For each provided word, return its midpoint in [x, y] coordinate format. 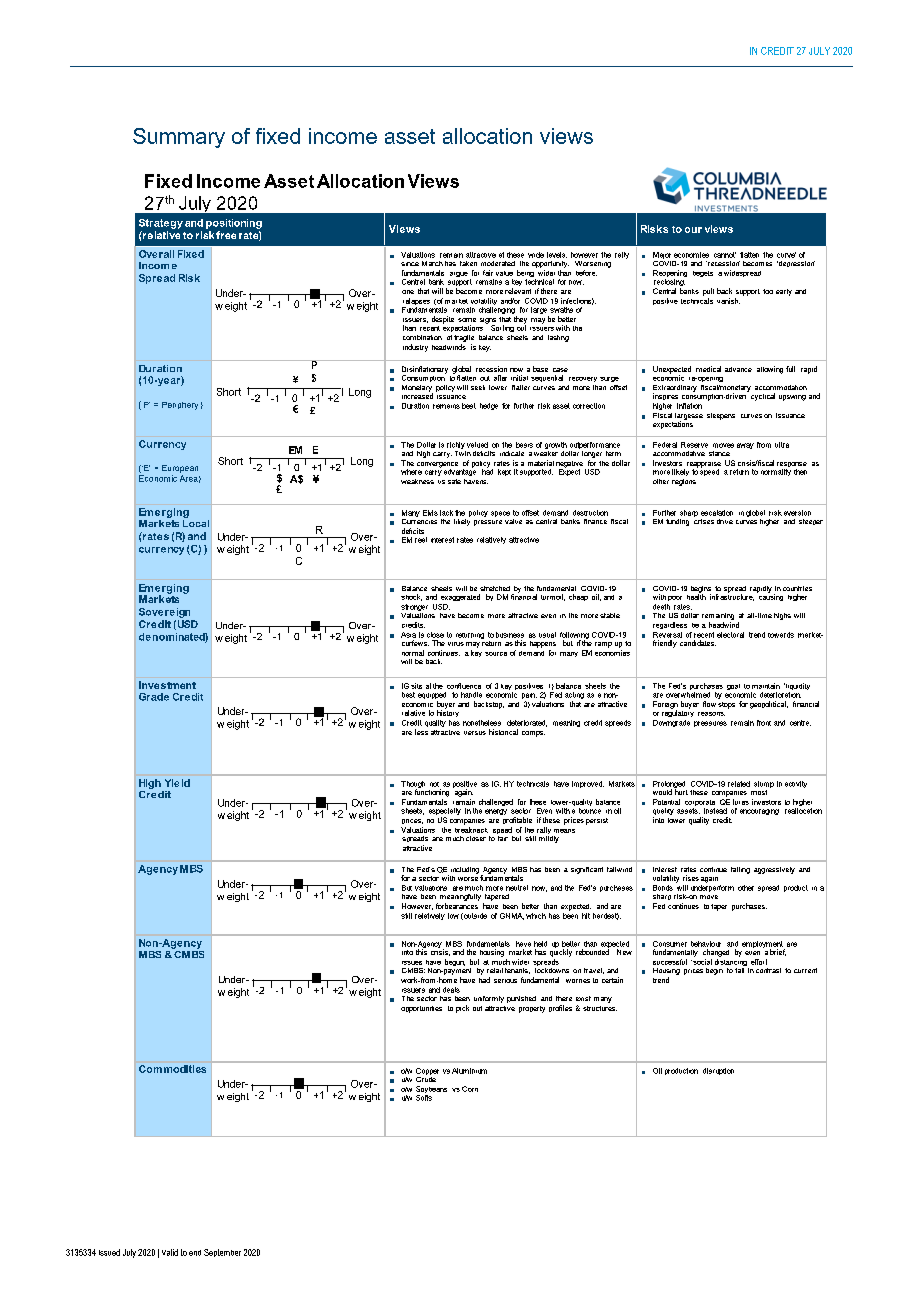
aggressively [774, 870]
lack [446, 513]
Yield [177, 783]
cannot [725, 255]
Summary [179, 138]
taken [468, 263]
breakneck [471, 830]
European [180, 469]
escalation [717, 513]
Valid [170, 1252]
